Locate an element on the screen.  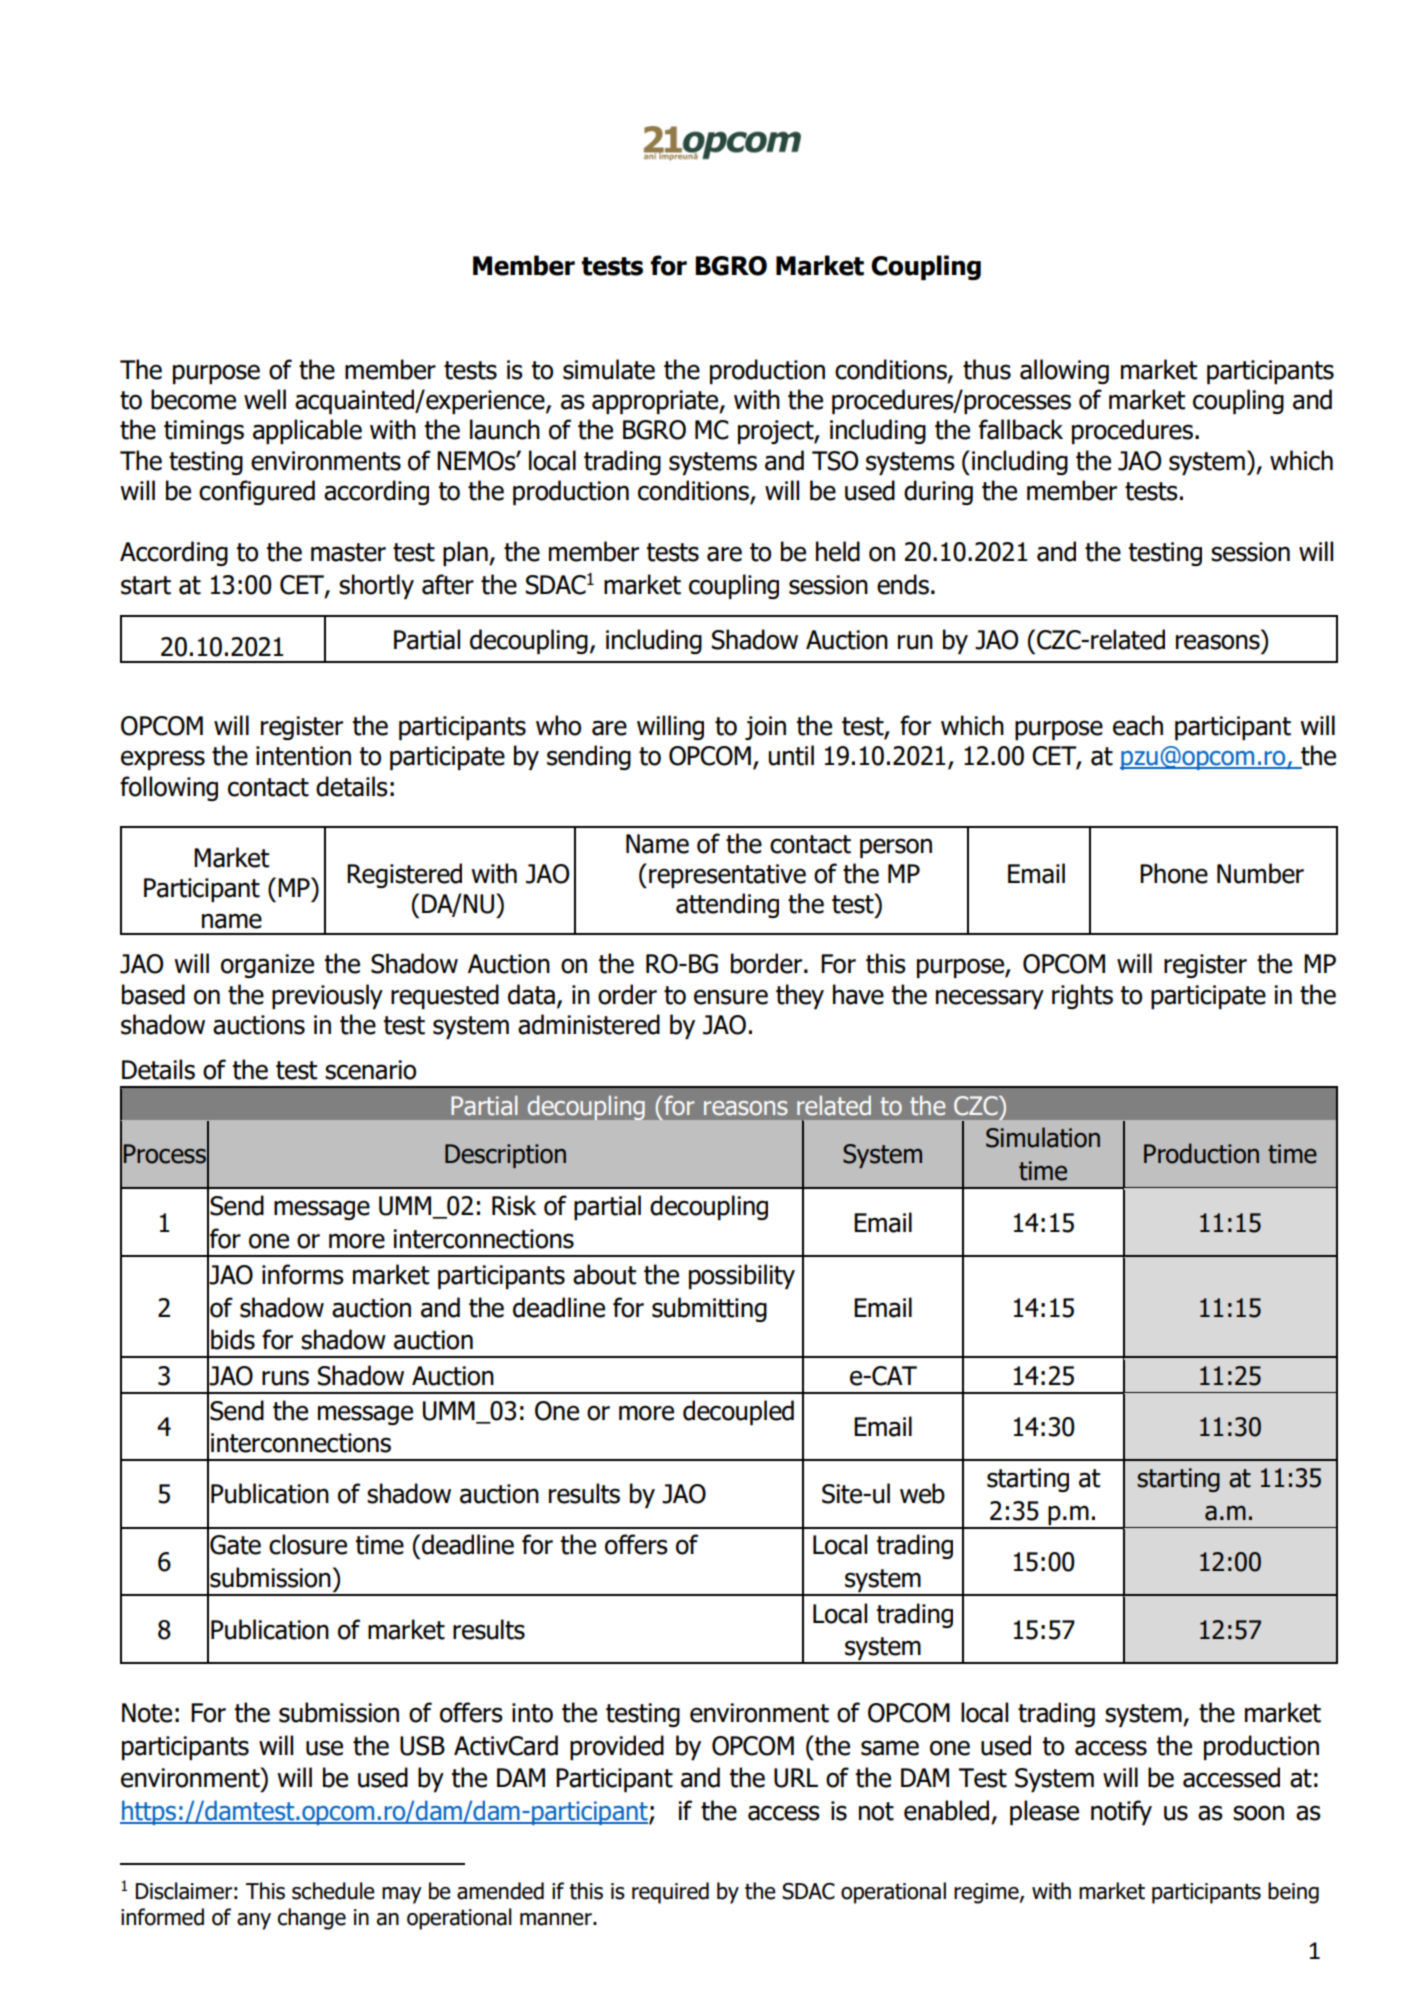
well is located at coordinates (265, 399).
